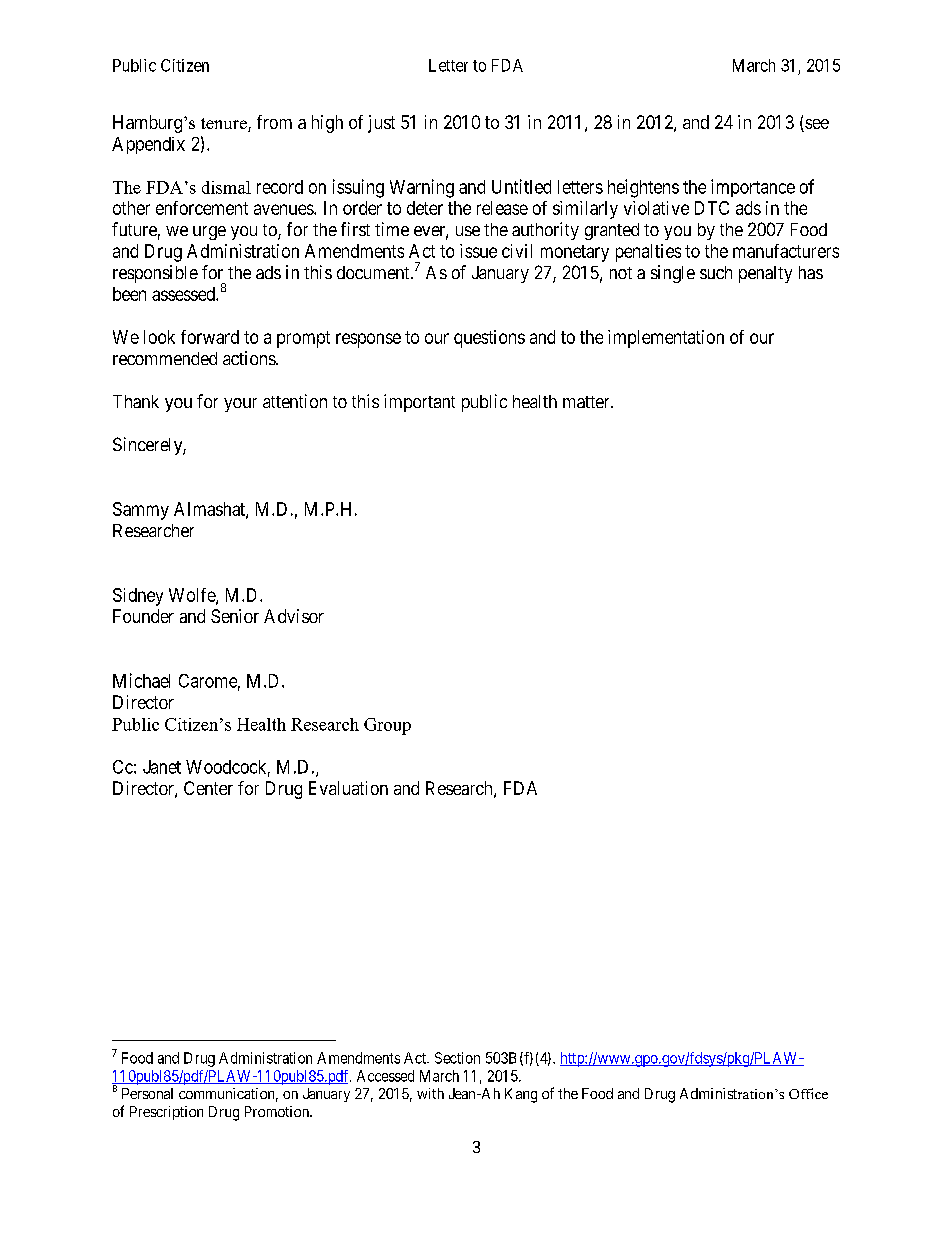  What do you see at coordinates (419, 403) in the page?
I see `important` at bounding box center [419, 403].
